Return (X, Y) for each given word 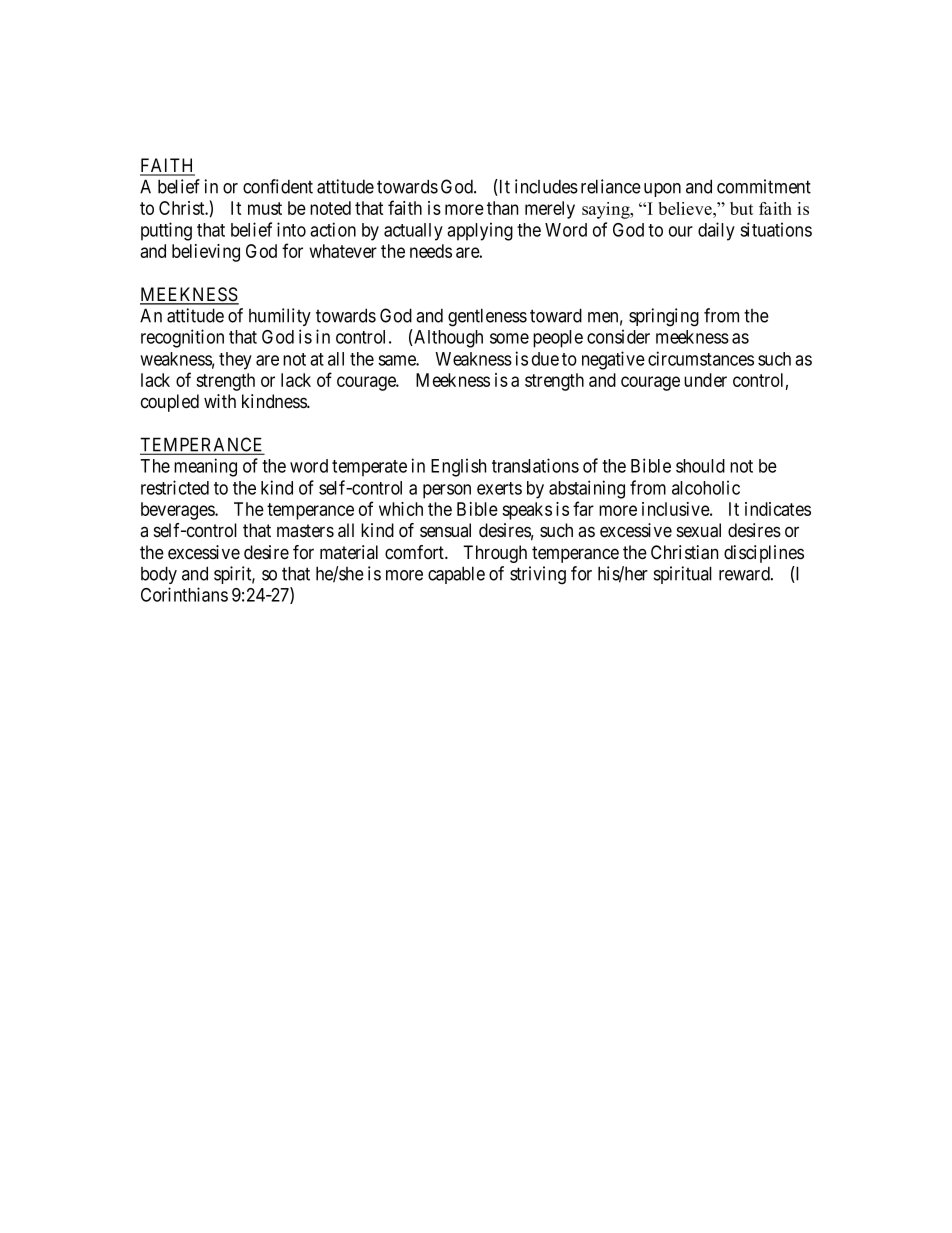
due (545, 359)
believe (686, 208)
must (265, 208)
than (502, 208)
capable (456, 575)
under (705, 380)
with (220, 401)
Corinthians (184, 594)
